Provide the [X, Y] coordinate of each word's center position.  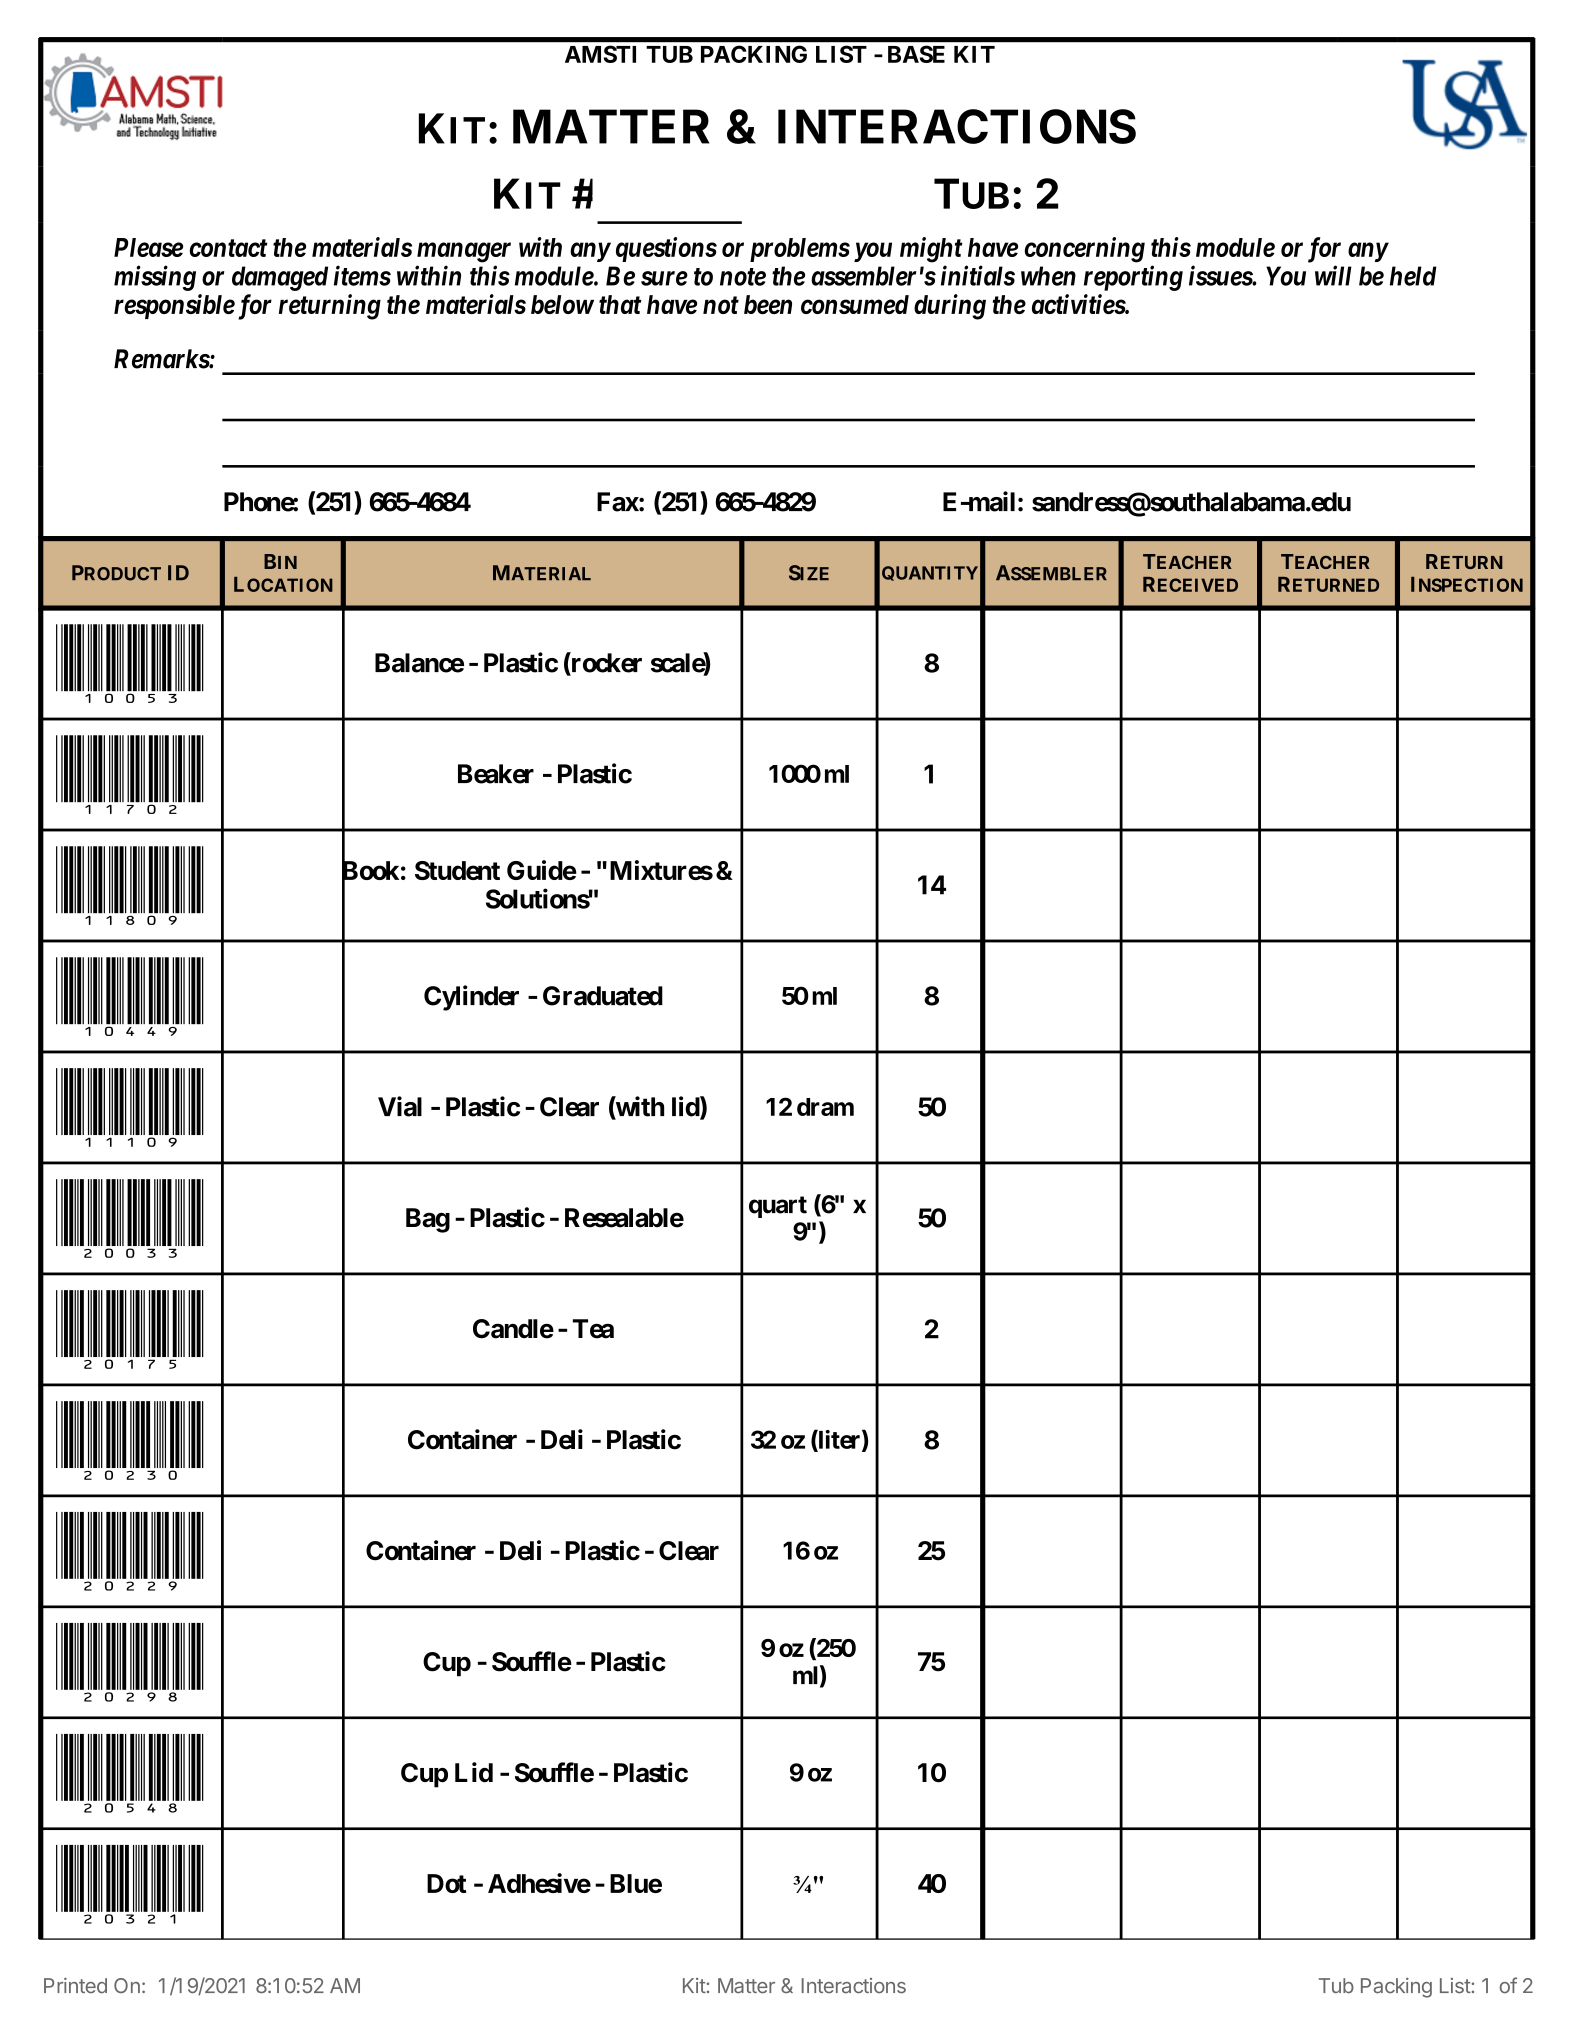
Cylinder [471, 998]
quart [778, 1207]
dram [825, 1107]
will [1333, 275]
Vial [400, 1106]
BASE [916, 54]
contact [228, 248]
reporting [1133, 278]
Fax [618, 502]
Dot [447, 1883]
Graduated [603, 996]
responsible [174, 306]
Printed [75, 1986]
